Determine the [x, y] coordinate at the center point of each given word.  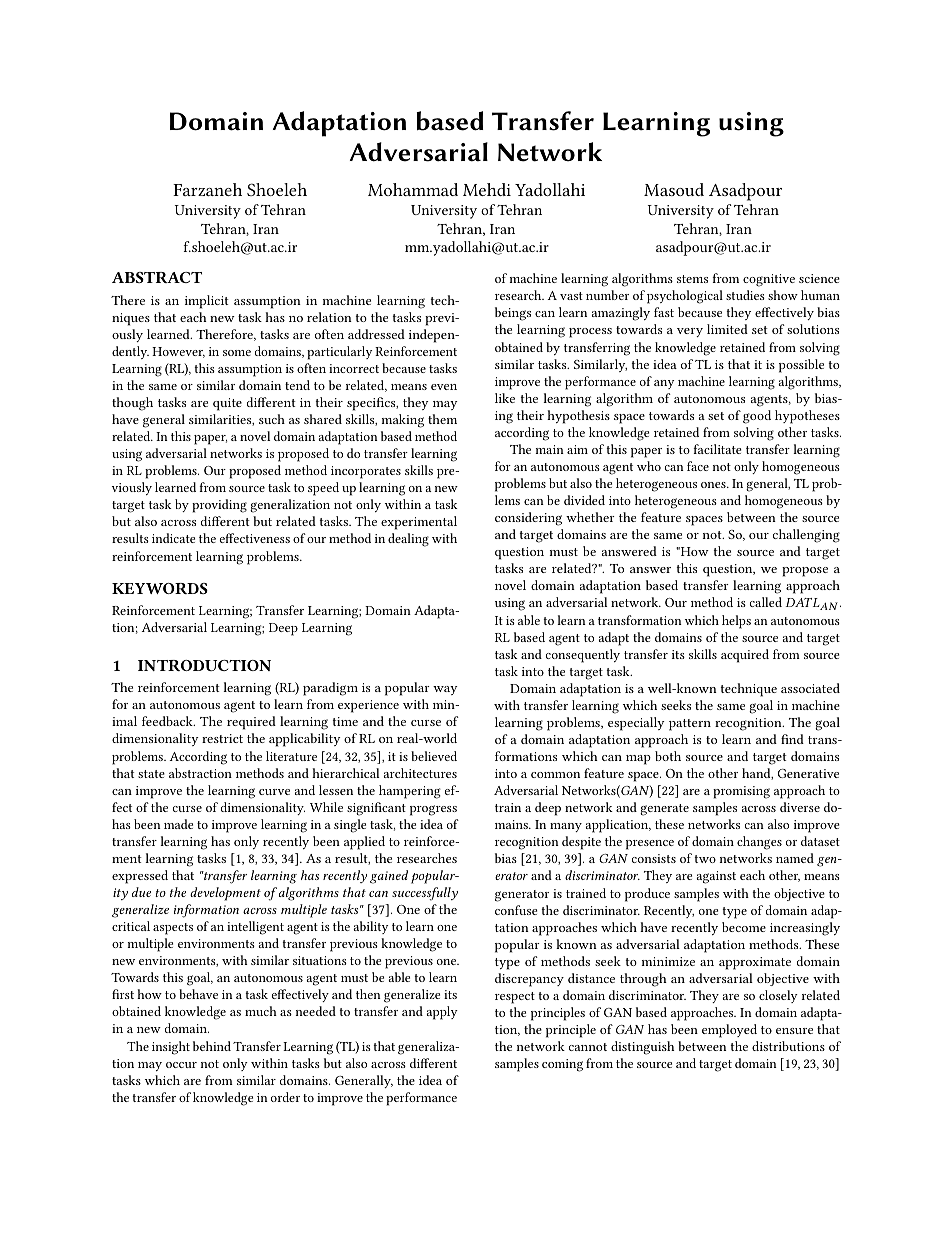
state [151, 774]
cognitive [769, 280]
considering [528, 519]
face [698, 466]
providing [219, 506]
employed [729, 1031]
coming [562, 1065]
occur [181, 1065]
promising [741, 792]
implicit [207, 302]
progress [433, 810]
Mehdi [487, 189]
